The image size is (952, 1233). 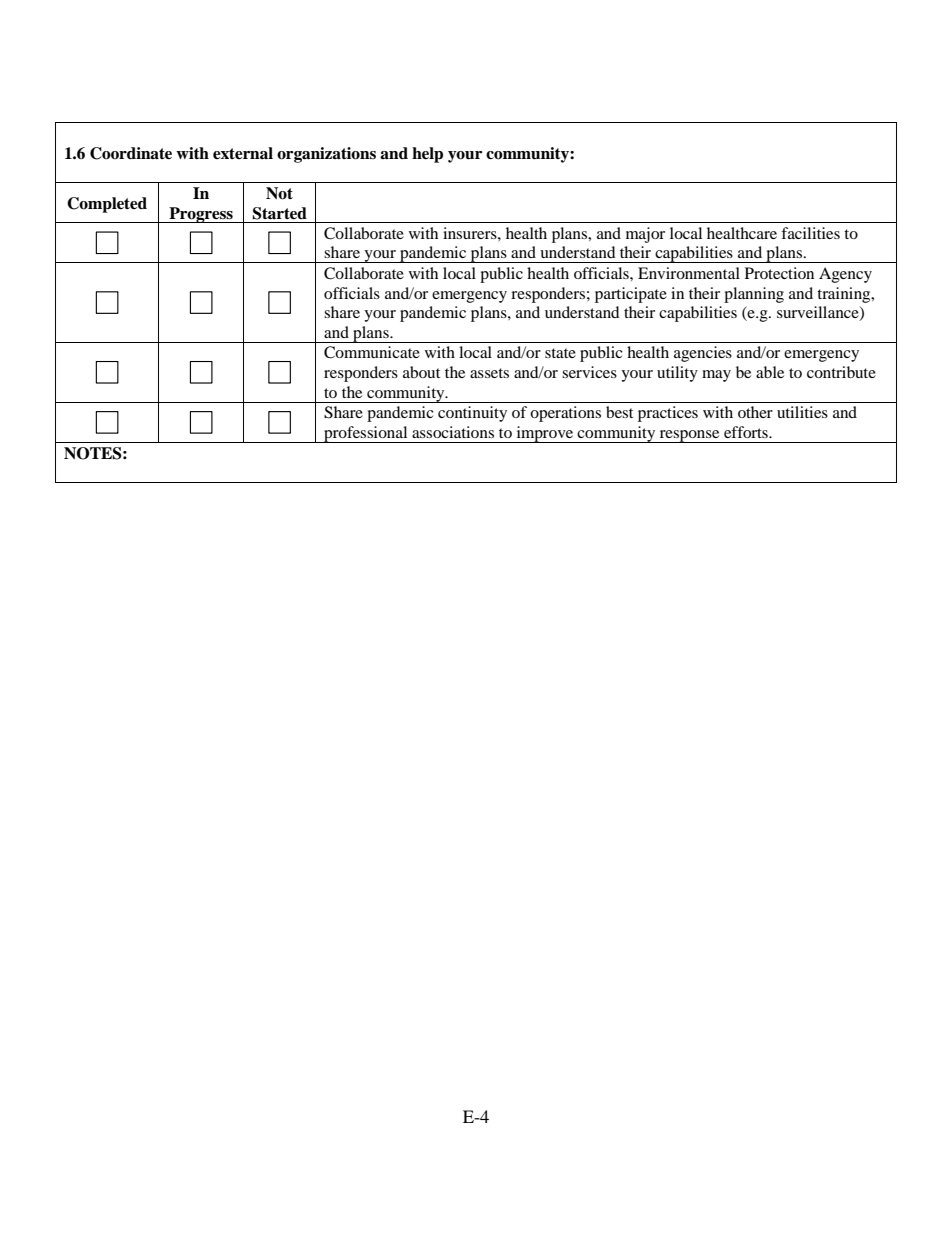 What do you see at coordinates (201, 215) in the screenshot?
I see `Progress` at bounding box center [201, 215].
